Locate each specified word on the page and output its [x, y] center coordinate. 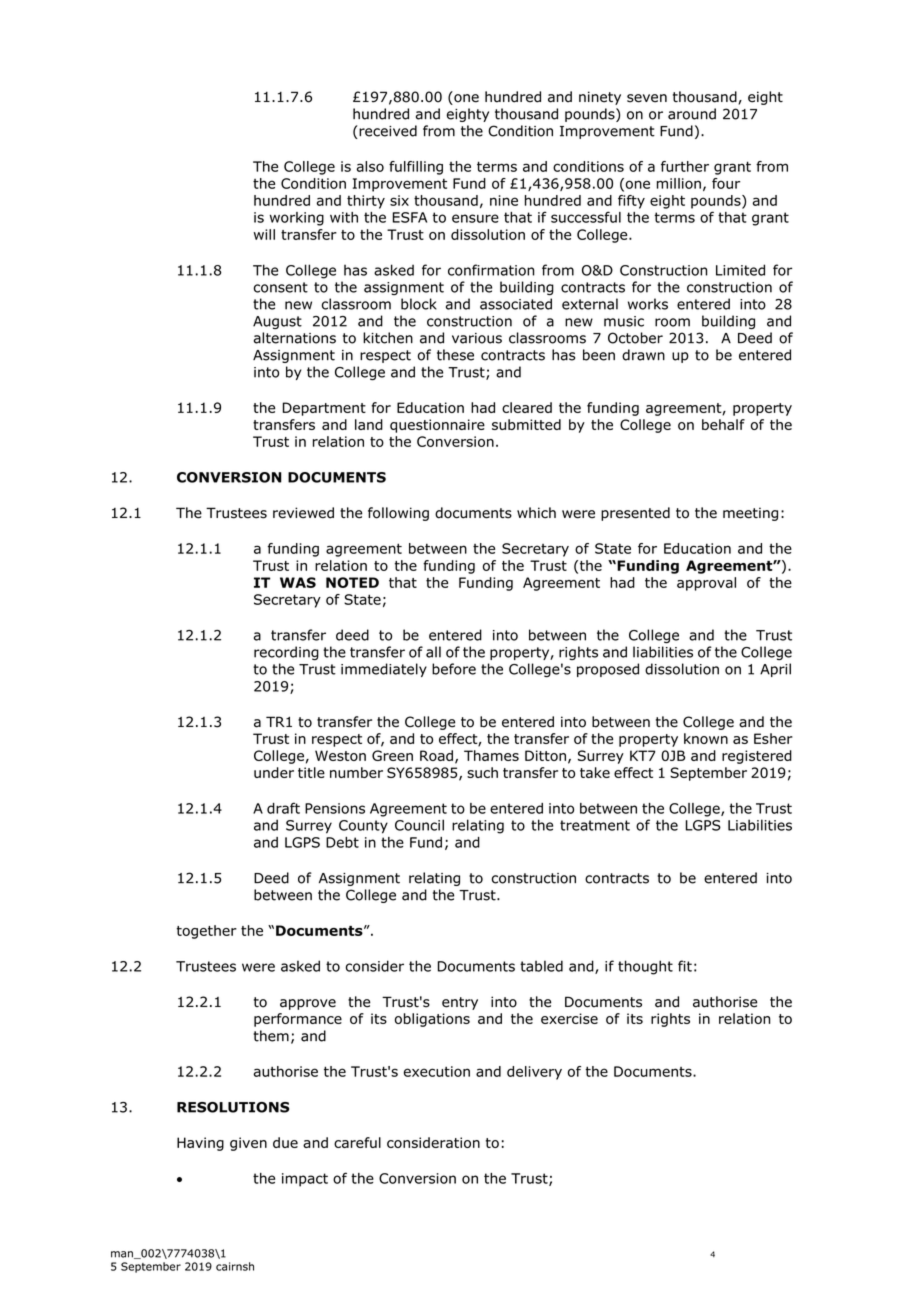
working [297, 219]
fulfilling [416, 168]
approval [706, 584]
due [285, 1142]
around [692, 114]
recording [286, 653]
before [454, 669]
